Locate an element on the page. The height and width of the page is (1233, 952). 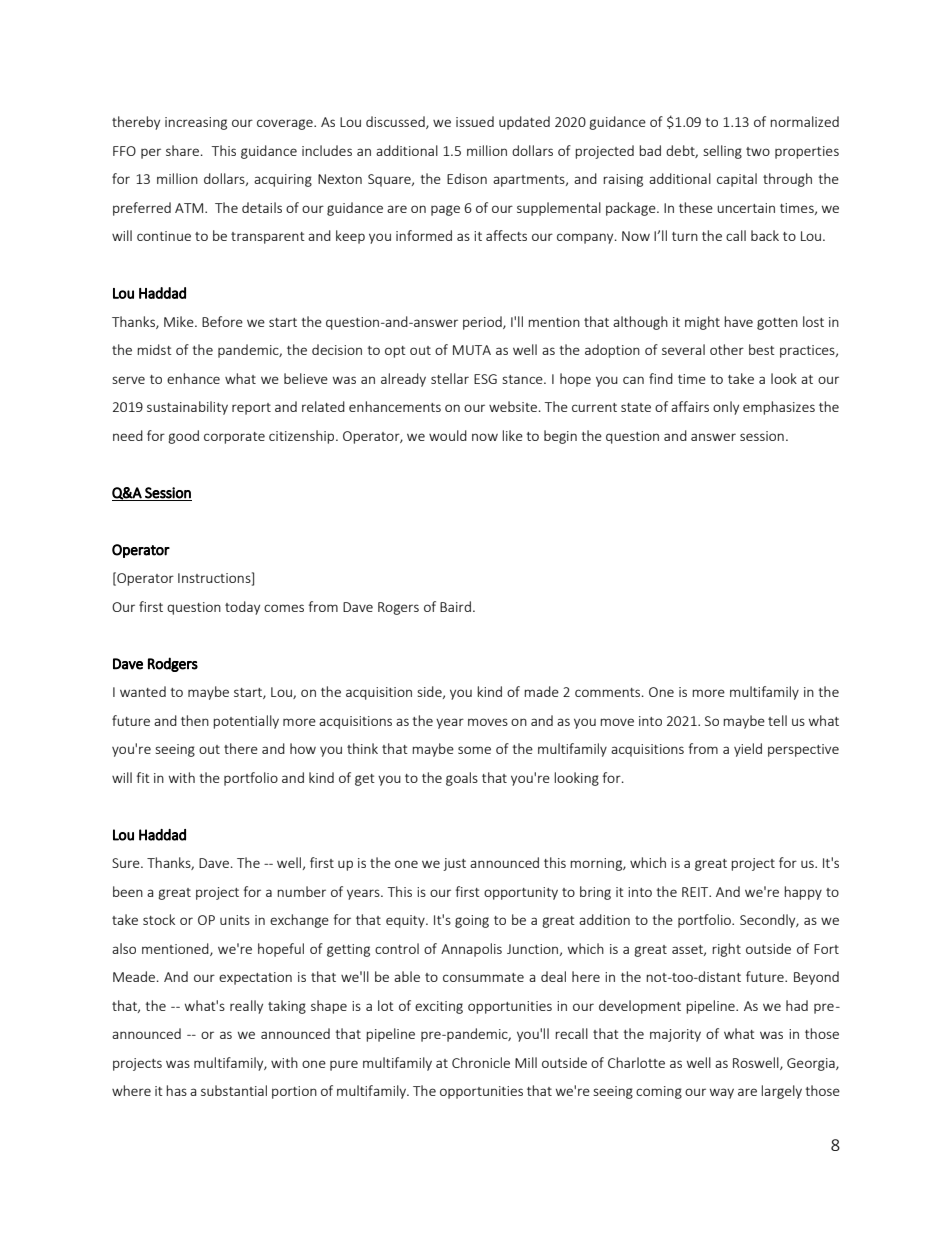
corporate is located at coordinates (234, 438).
